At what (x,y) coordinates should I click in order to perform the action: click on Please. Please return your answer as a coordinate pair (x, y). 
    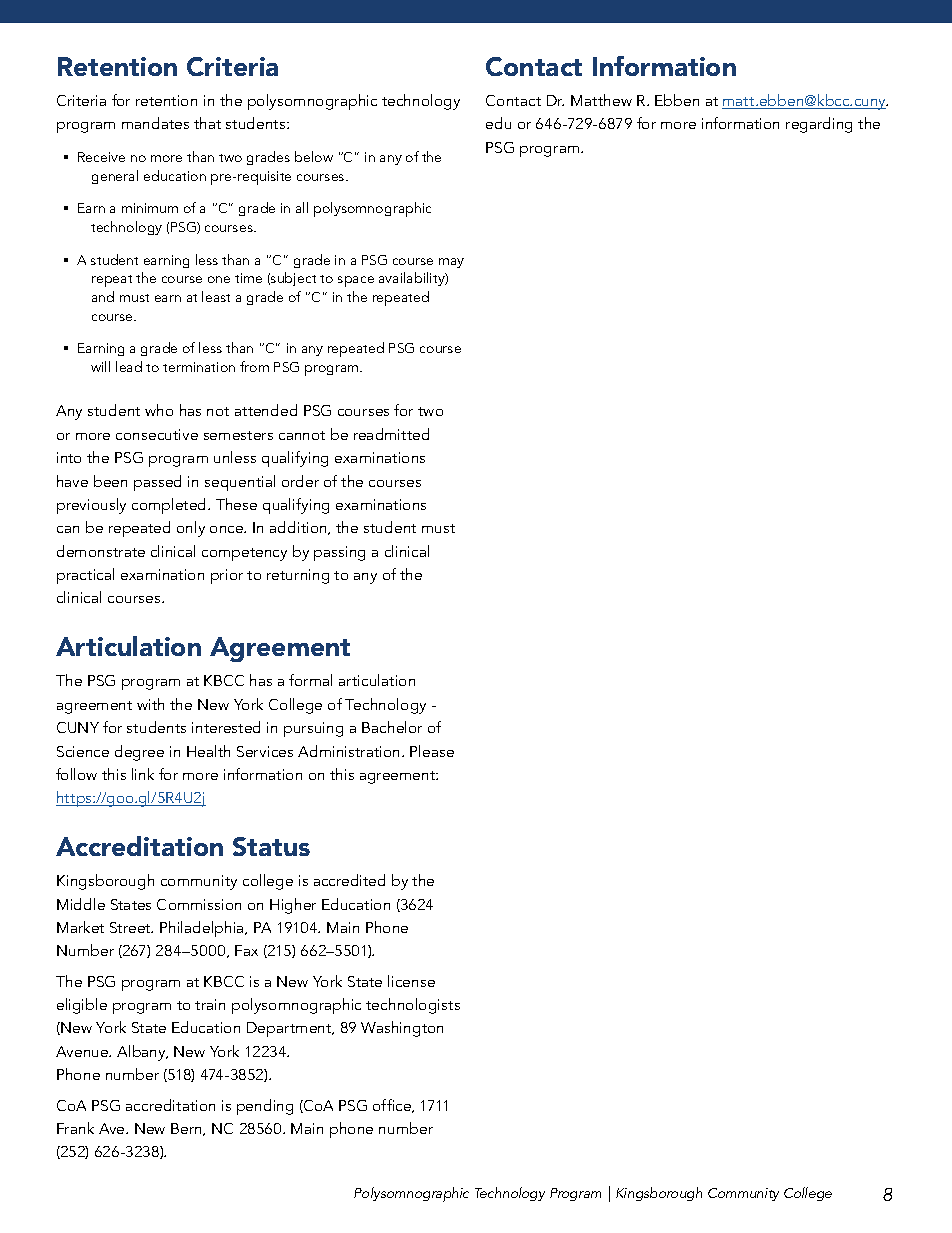
    Looking at the image, I should click on (432, 751).
